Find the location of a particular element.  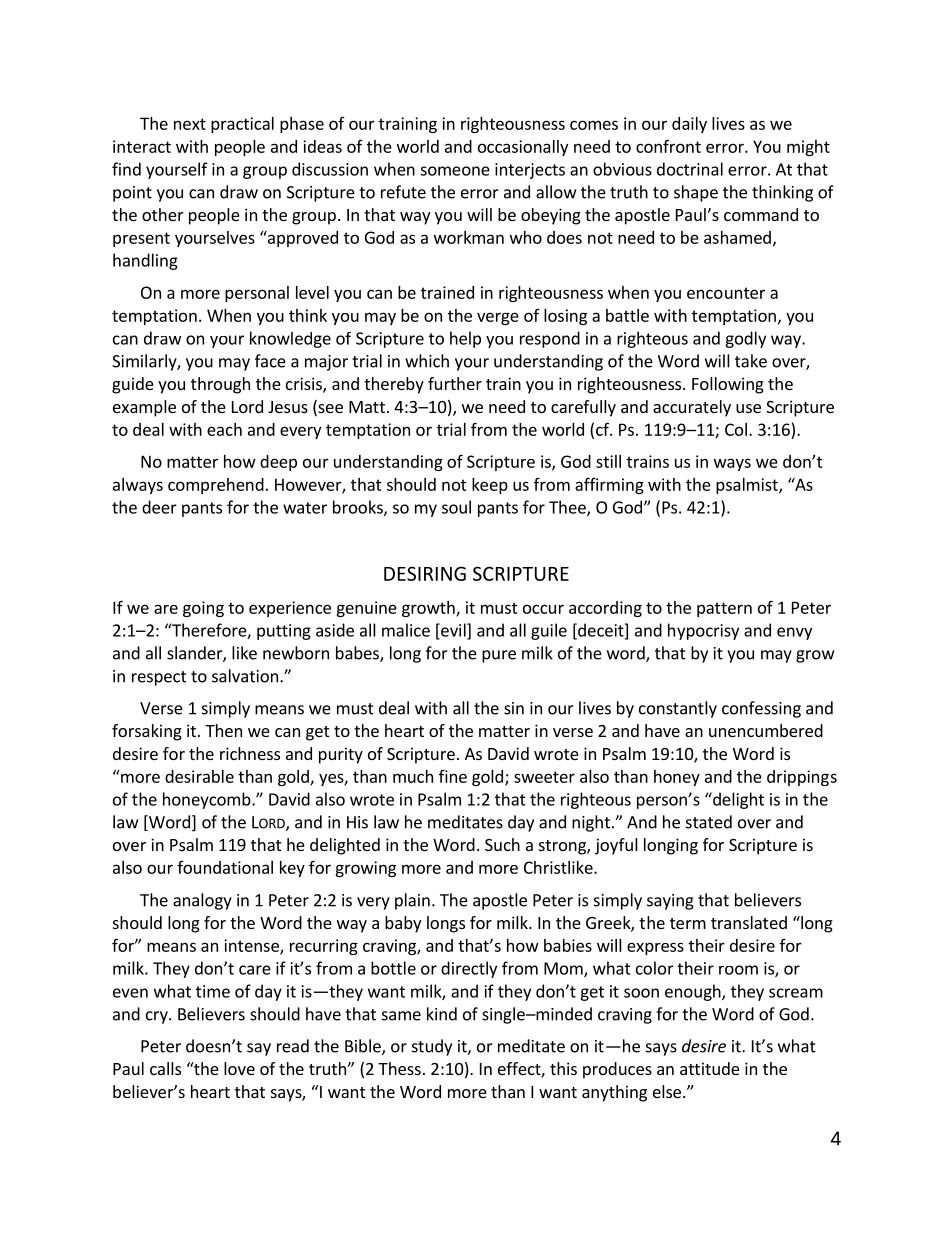

keep is located at coordinates (490, 486).
